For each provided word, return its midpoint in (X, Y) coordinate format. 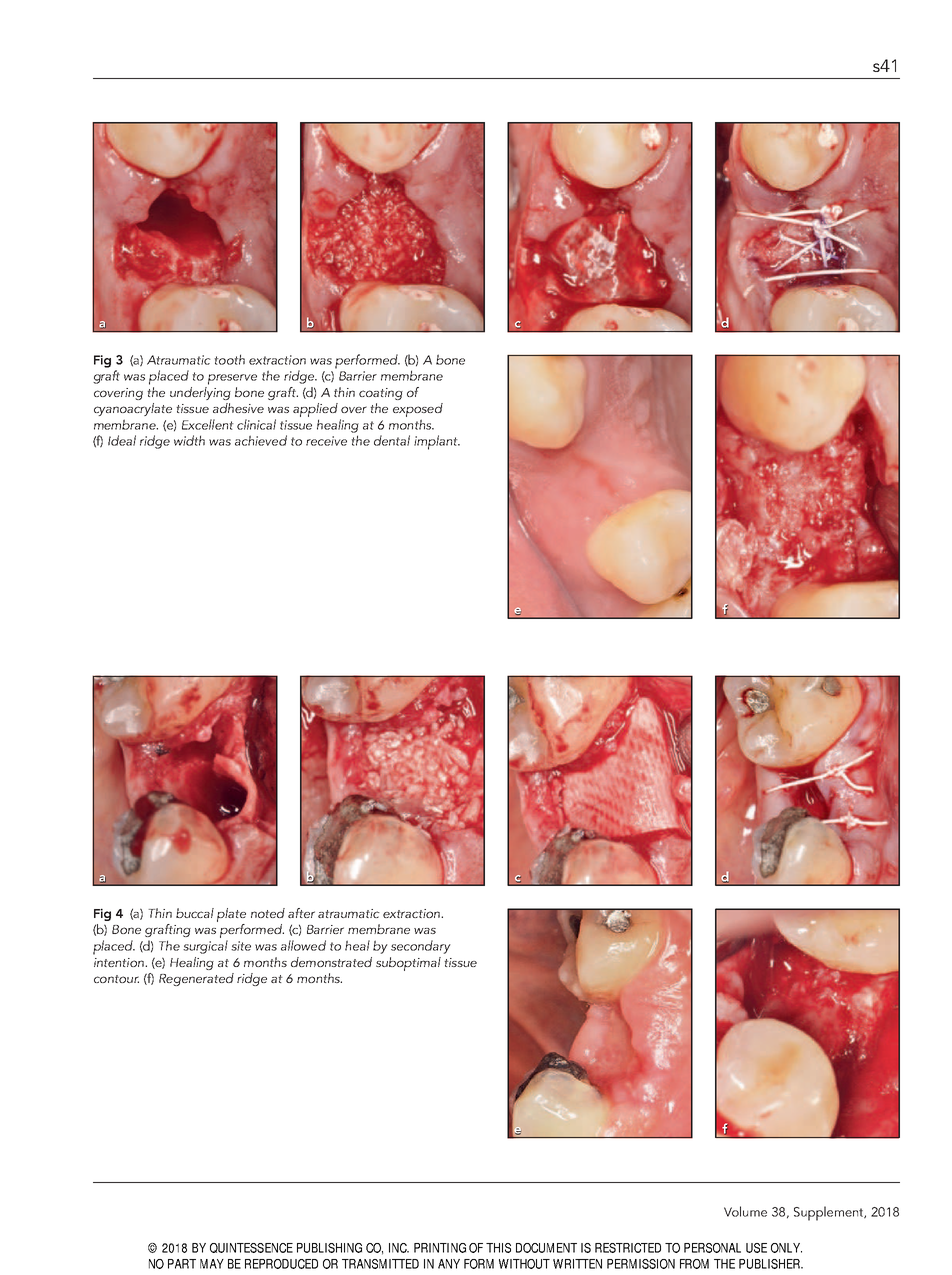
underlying (200, 393)
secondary (421, 947)
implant (437, 442)
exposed (418, 410)
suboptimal (408, 964)
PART (182, 1264)
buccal (195, 913)
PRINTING (440, 1248)
